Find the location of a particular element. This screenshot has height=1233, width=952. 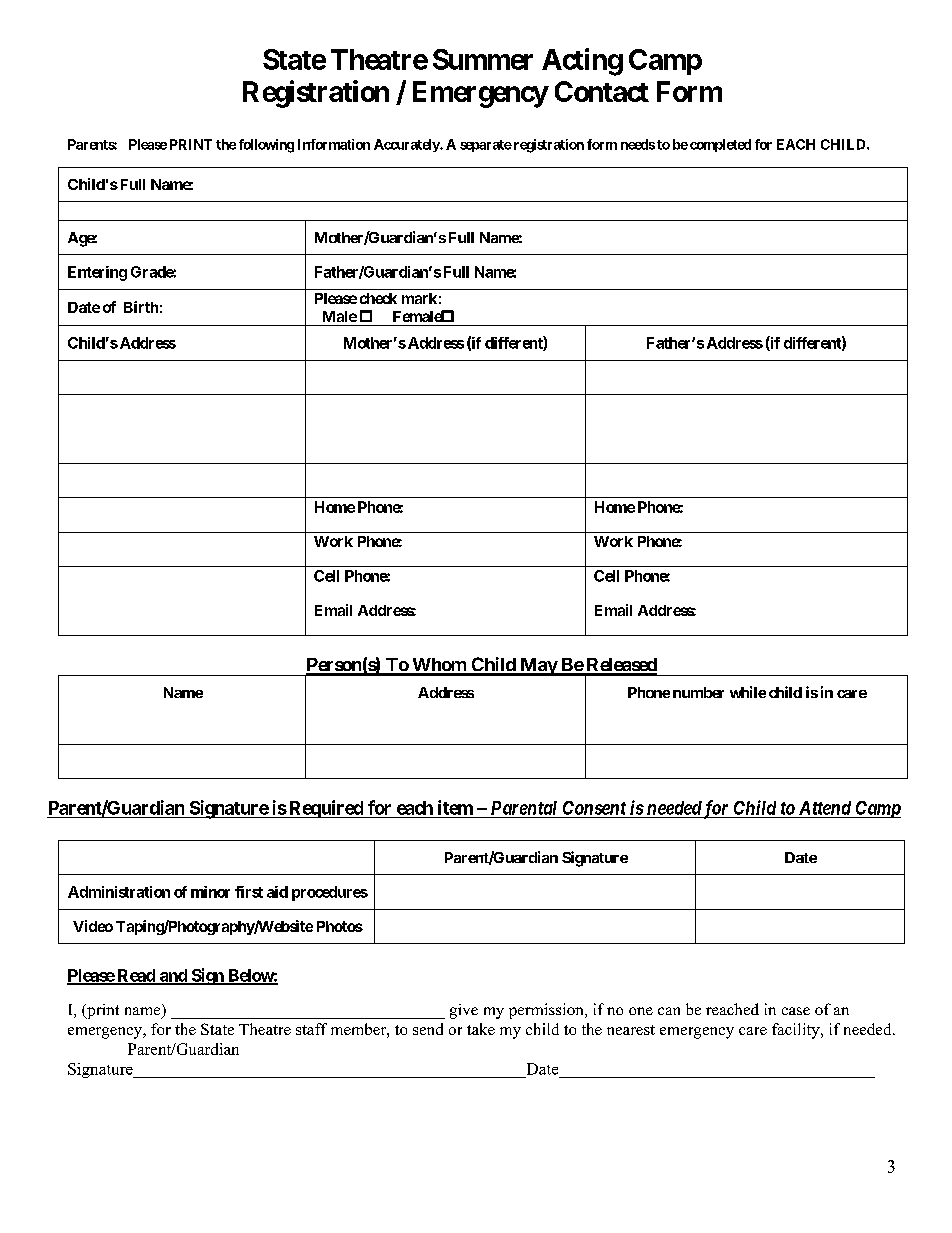

needs is located at coordinates (638, 144).
